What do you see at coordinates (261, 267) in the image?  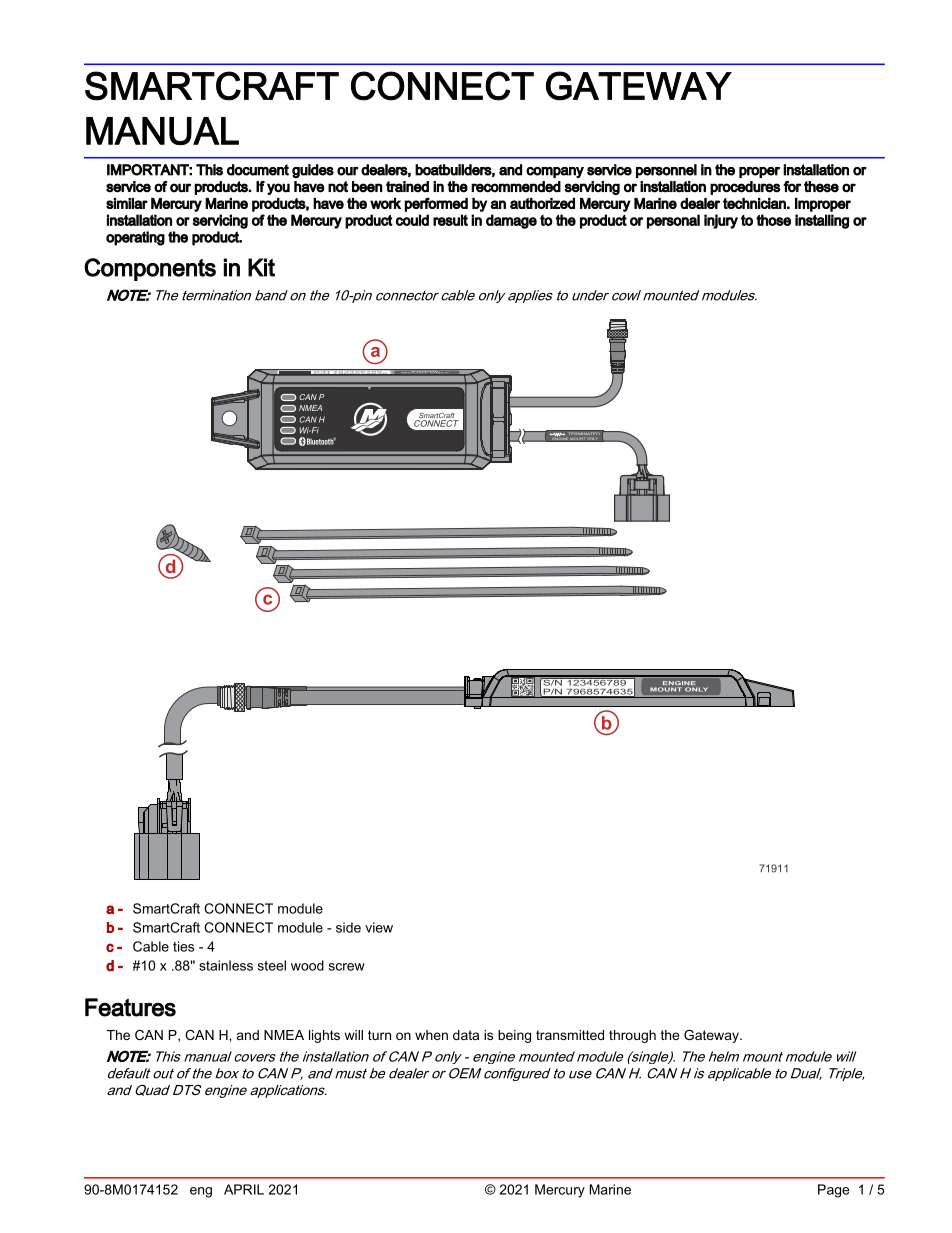 I see `Kit` at bounding box center [261, 267].
